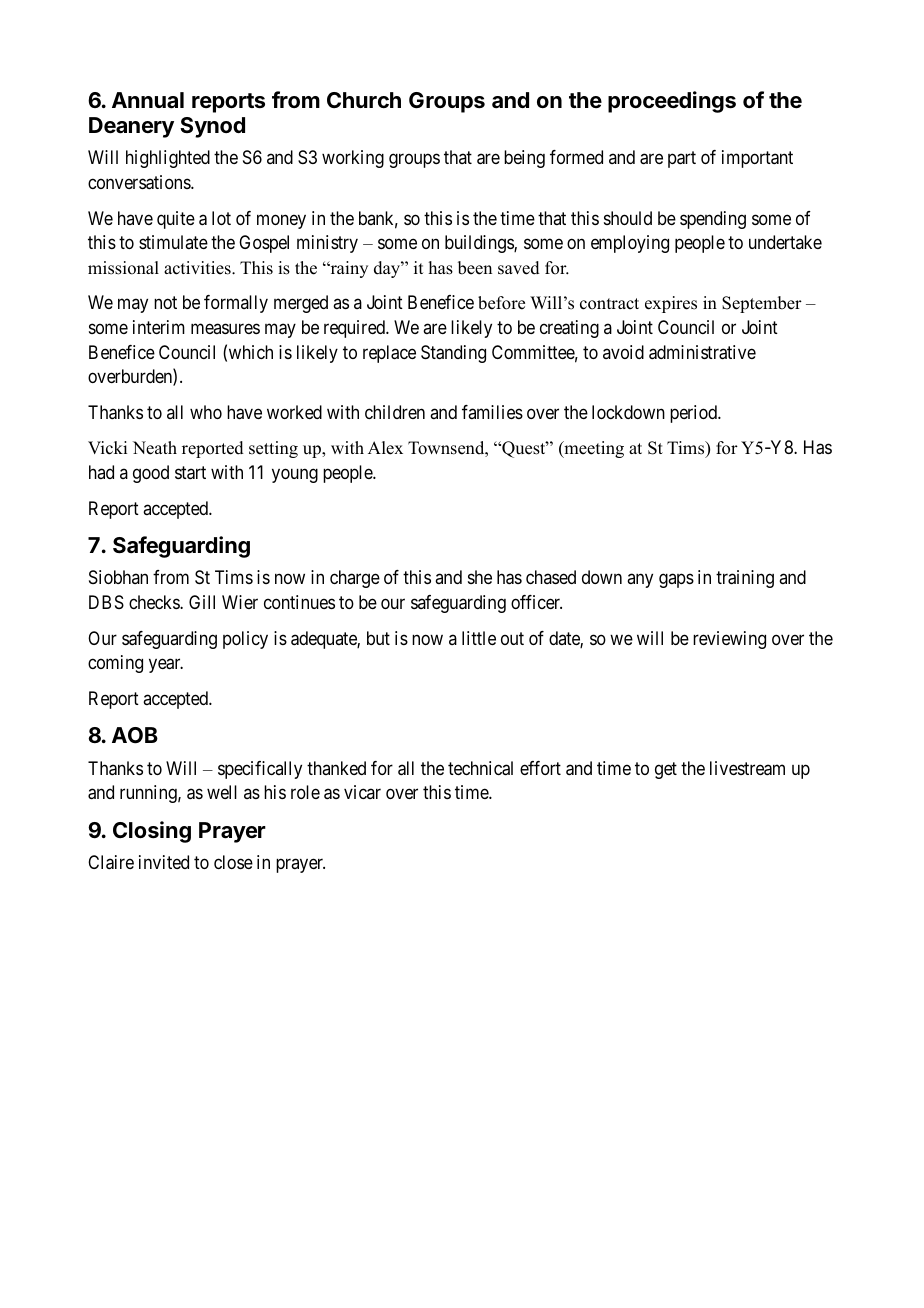 The height and width of the screenshot is (1308, 924). What do you see at coordinates (702, 352) in the screenshot?
I see `administrative` at bounding box center [702, 352].
